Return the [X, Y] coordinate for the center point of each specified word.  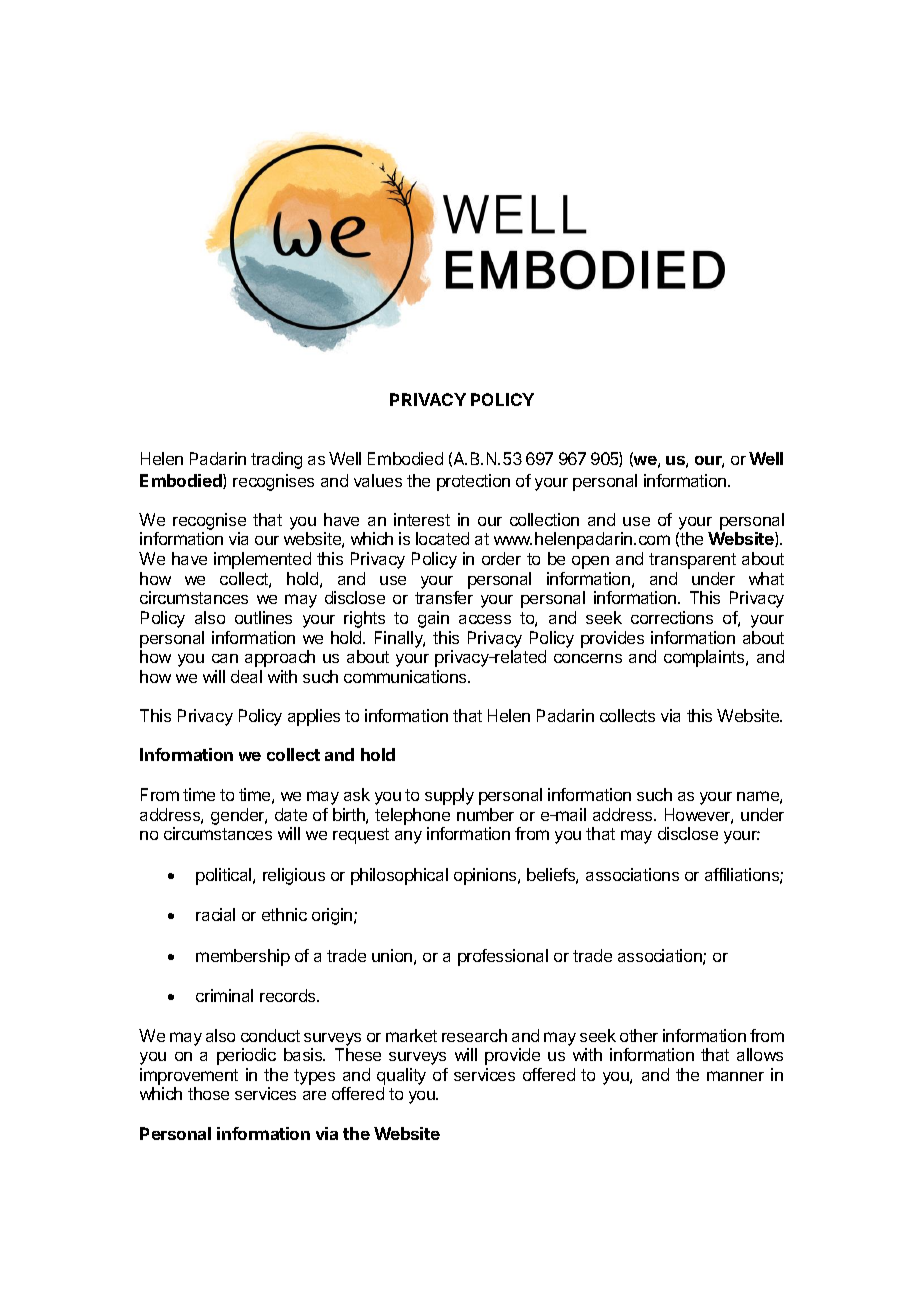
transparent [692, 561]
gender [238, 816]
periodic [246, 1056]
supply [449, 796]
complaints [705, 658]
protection [473, 482]
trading [276, 460]
